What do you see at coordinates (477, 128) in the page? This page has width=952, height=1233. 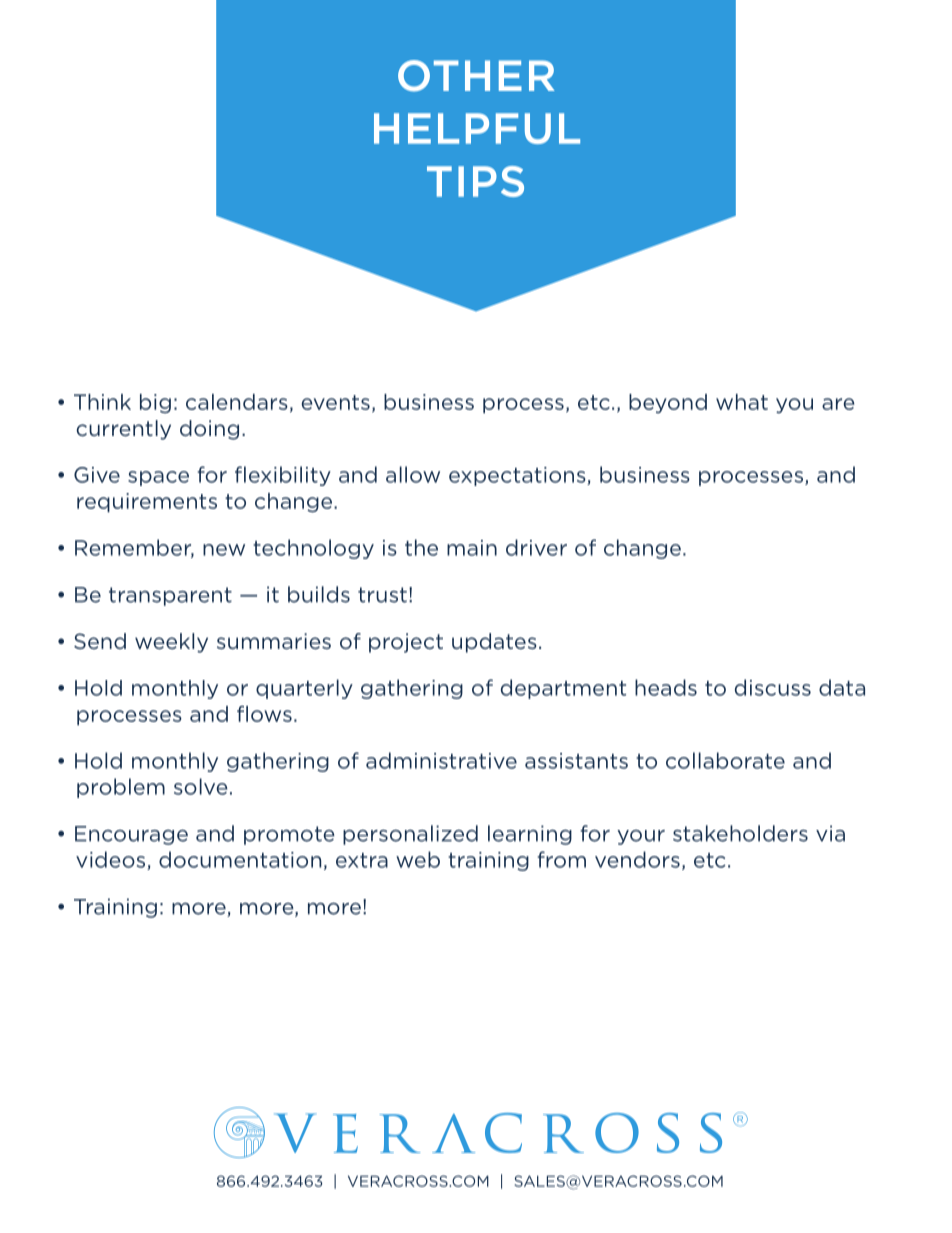 I see `HELPFUL` at bounding box center [477, 128].
